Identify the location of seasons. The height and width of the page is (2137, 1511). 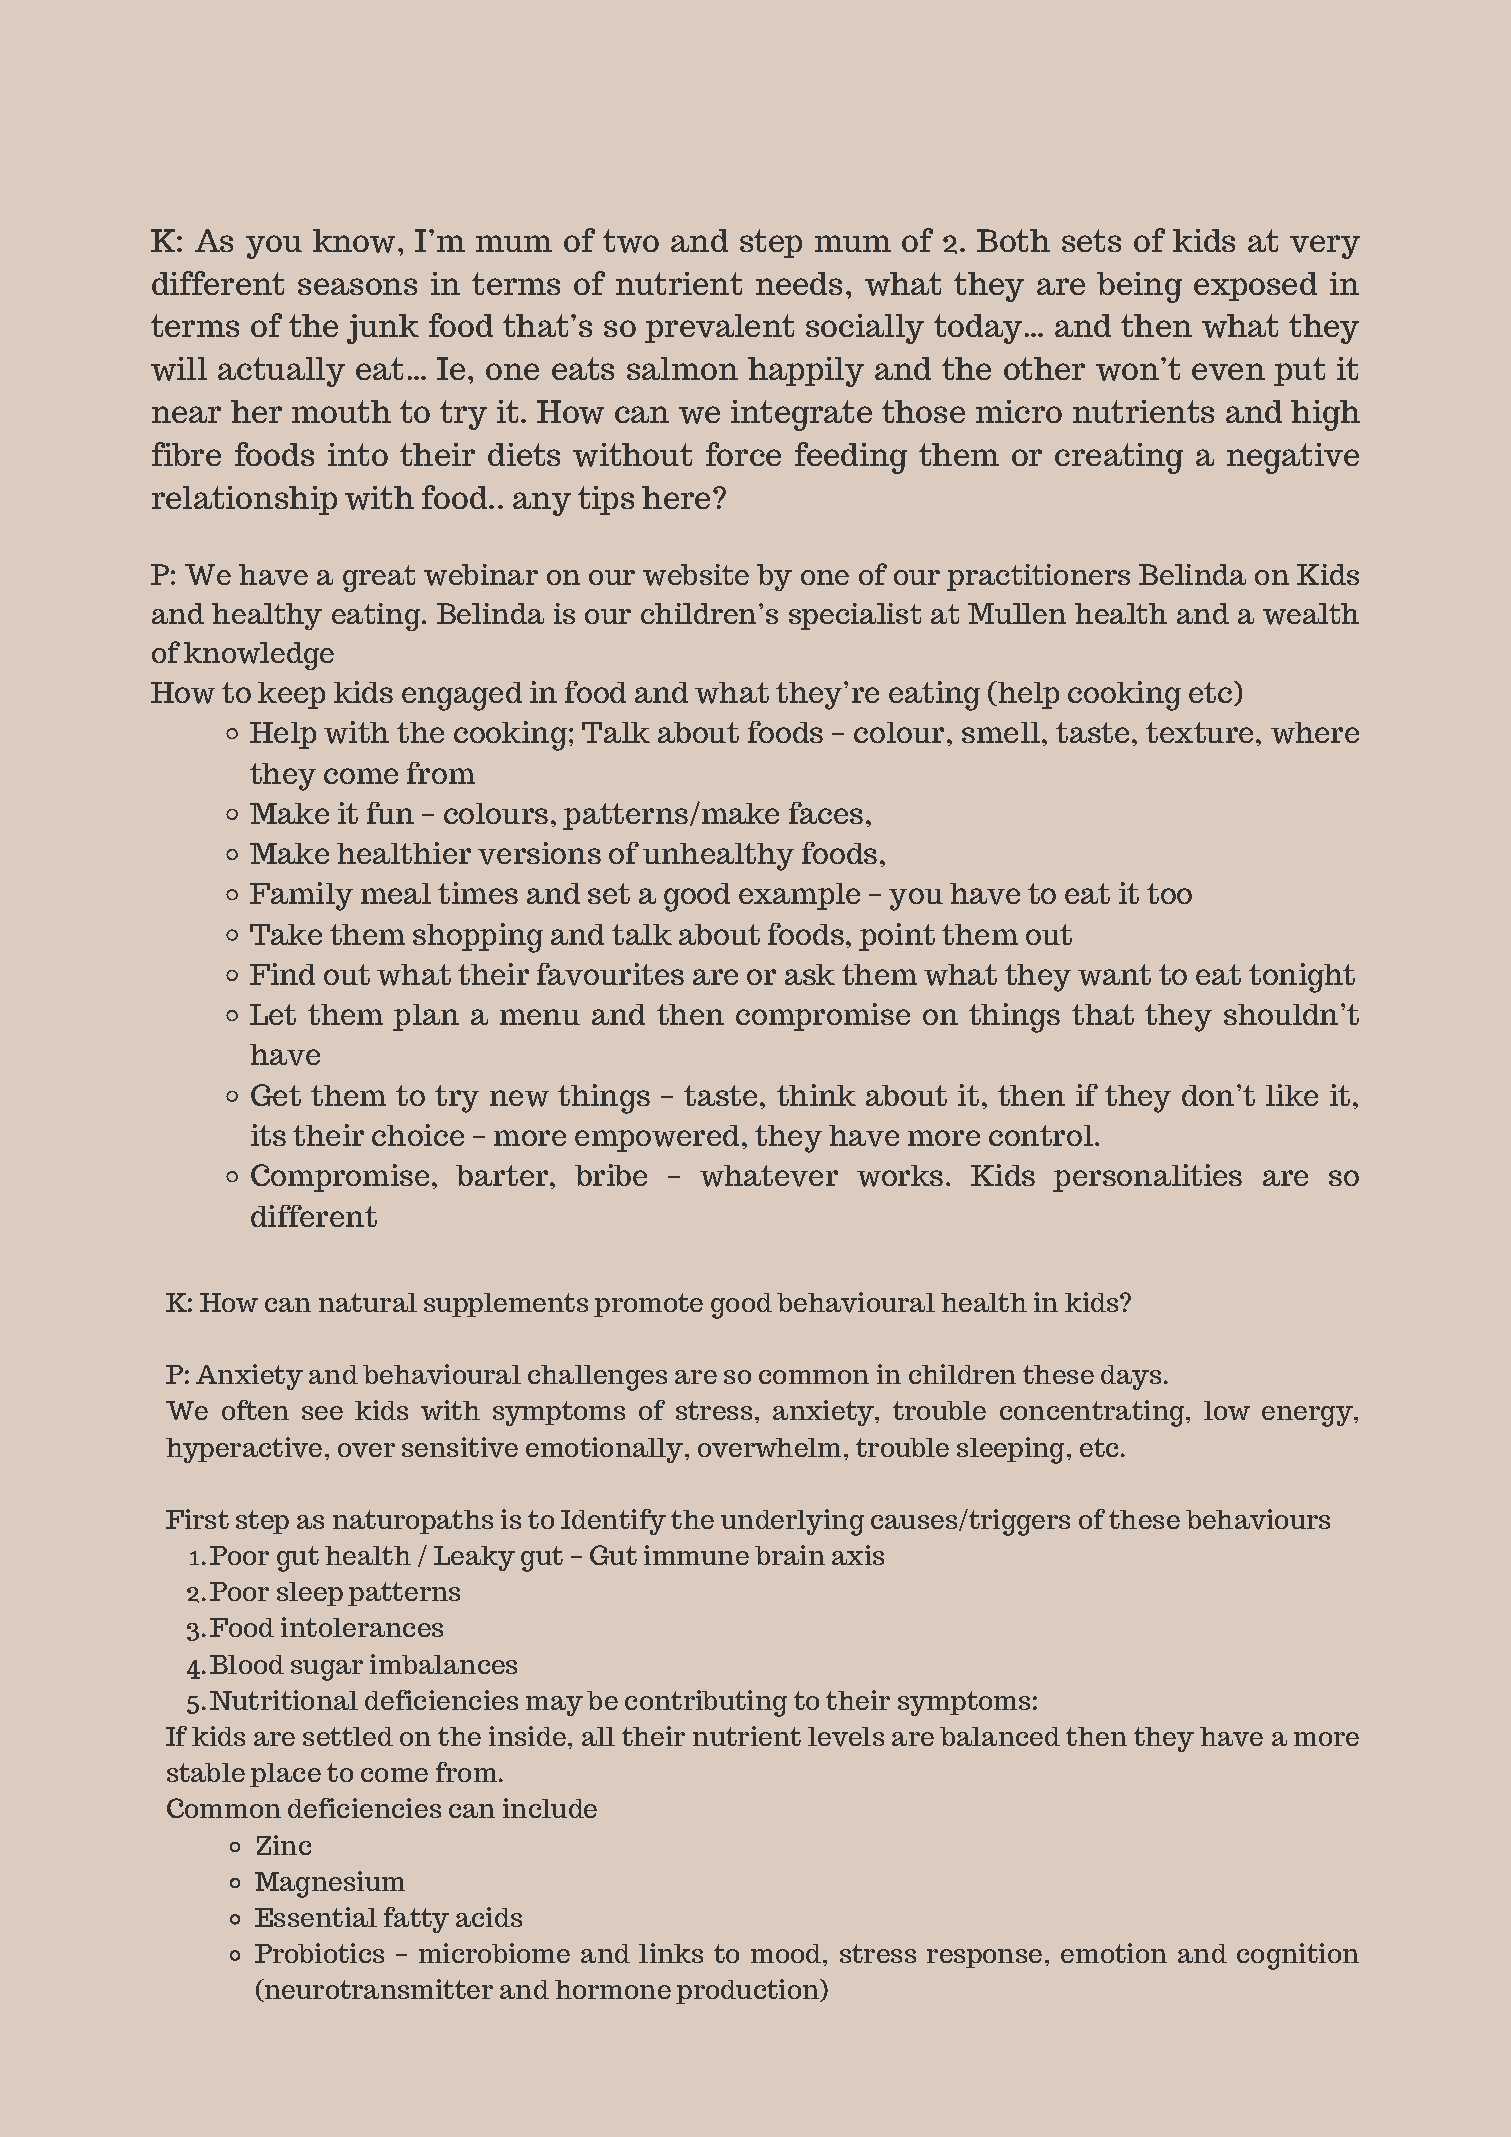
(357, 286).
